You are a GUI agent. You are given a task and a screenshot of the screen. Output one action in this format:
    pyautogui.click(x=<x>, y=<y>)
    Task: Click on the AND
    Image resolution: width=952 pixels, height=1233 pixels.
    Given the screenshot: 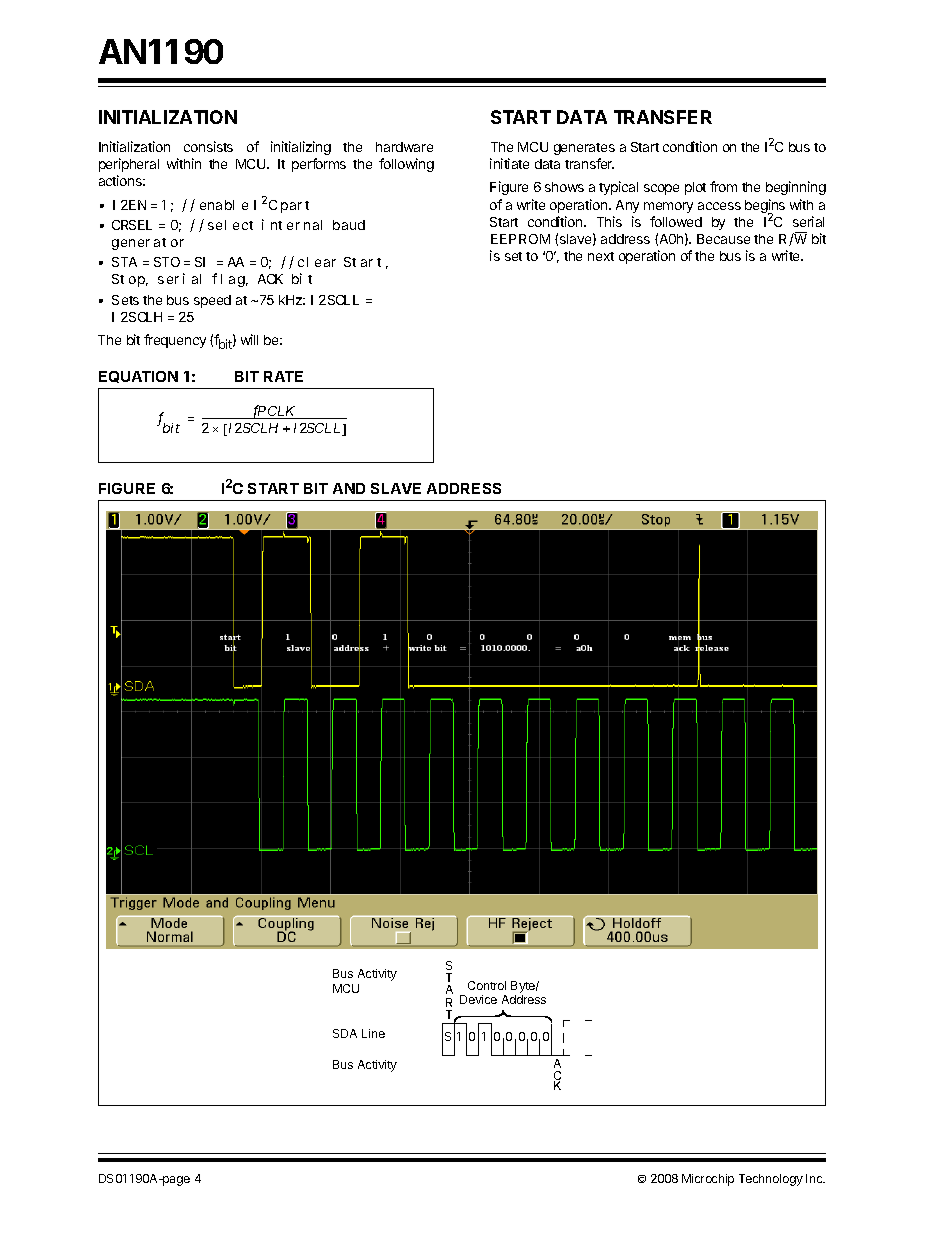 What is the action you would take?
    pyautogui.click(x=349, y=488)
